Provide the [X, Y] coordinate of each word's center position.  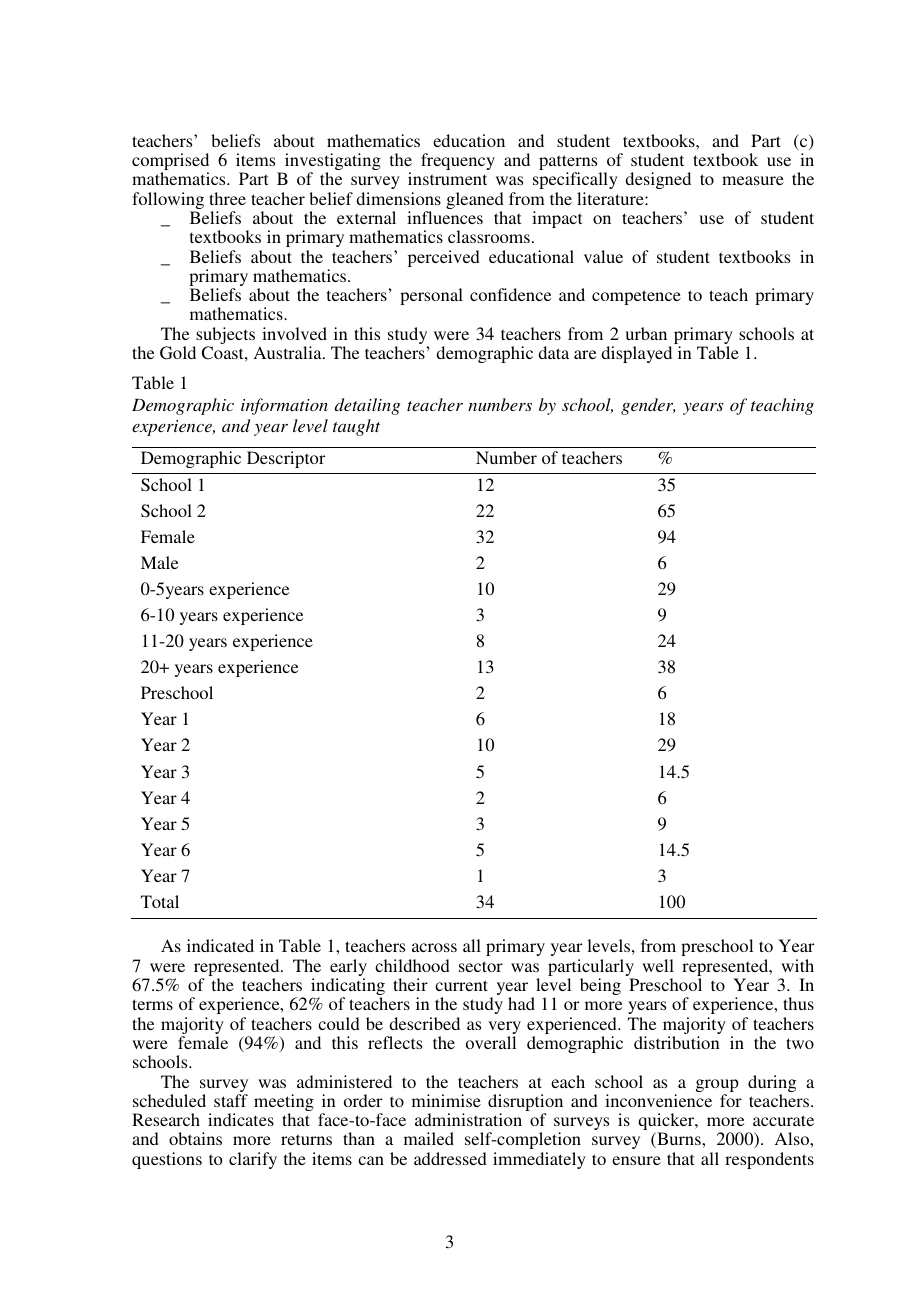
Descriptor [286, 459]
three [227, 198]
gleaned [475, 202]
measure [753, 180]
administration [468, 1119]
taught [356, 427]
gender [648, 406]
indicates [241, 1119]
